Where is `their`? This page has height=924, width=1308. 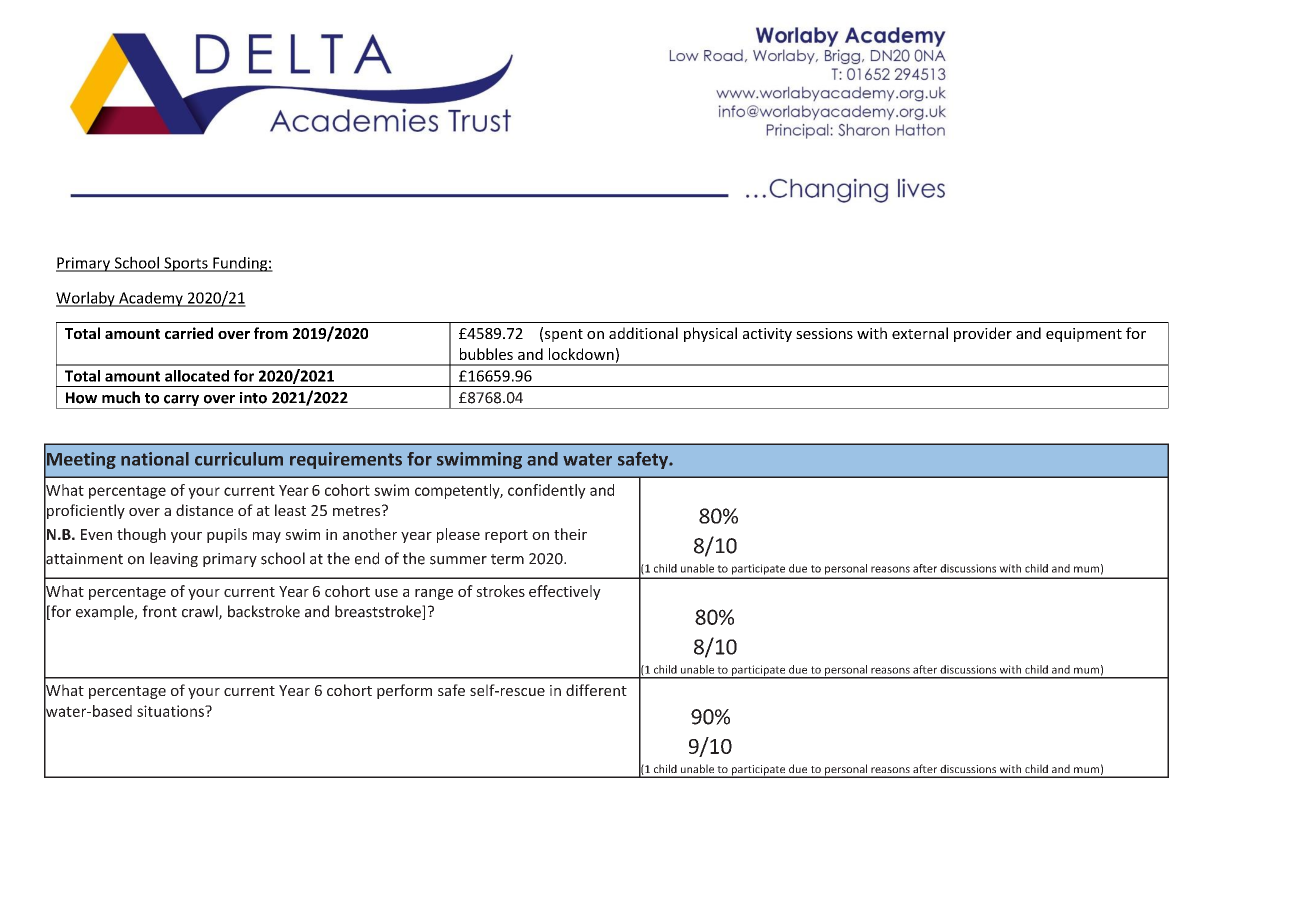 their is located at coordinates (570, 534).
